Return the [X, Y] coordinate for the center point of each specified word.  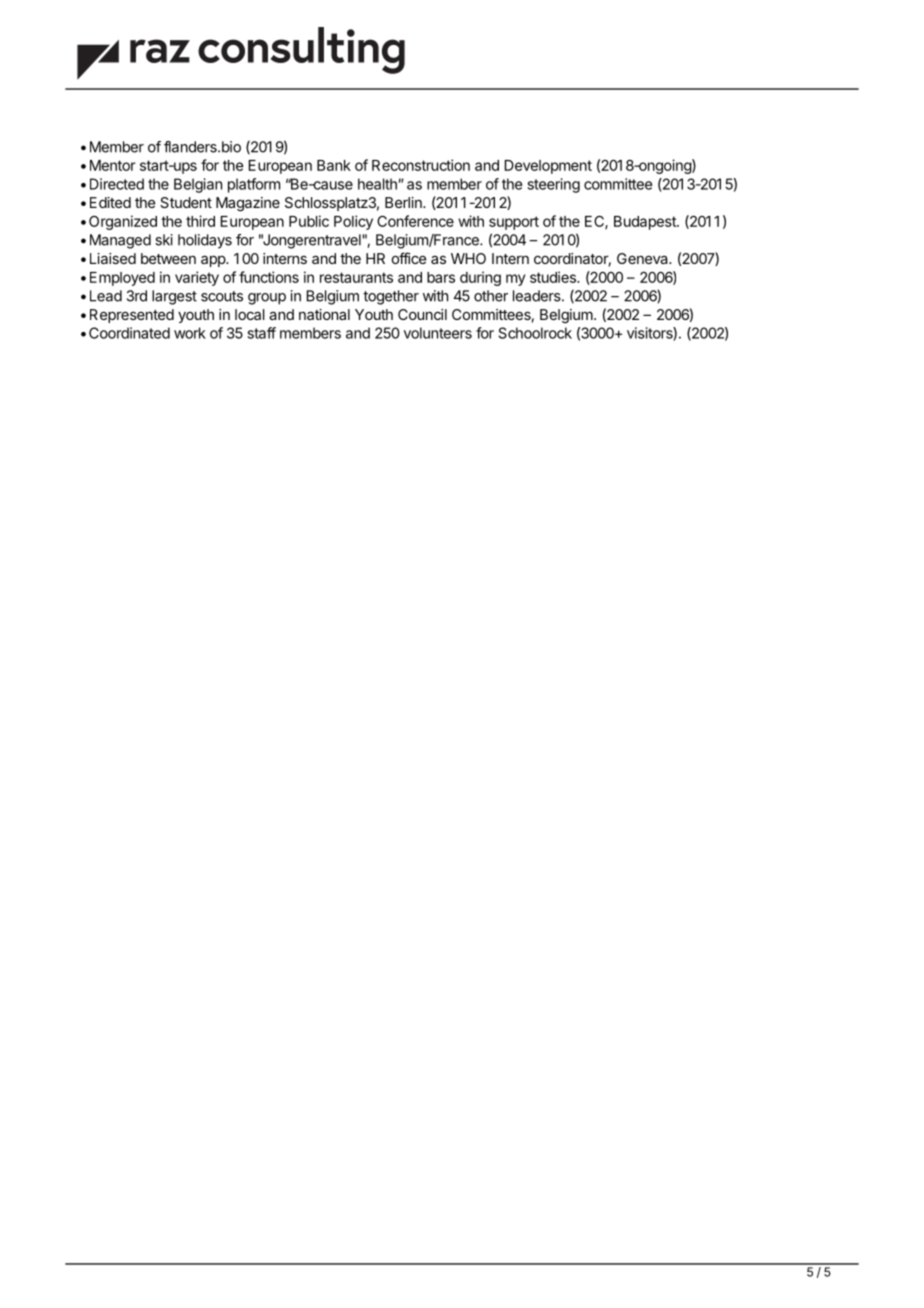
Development [548, 167]
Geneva [643, 258]
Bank [334, 165]
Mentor [113, 165]
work [190, 333]
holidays [205, 241]
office [409, 258]
